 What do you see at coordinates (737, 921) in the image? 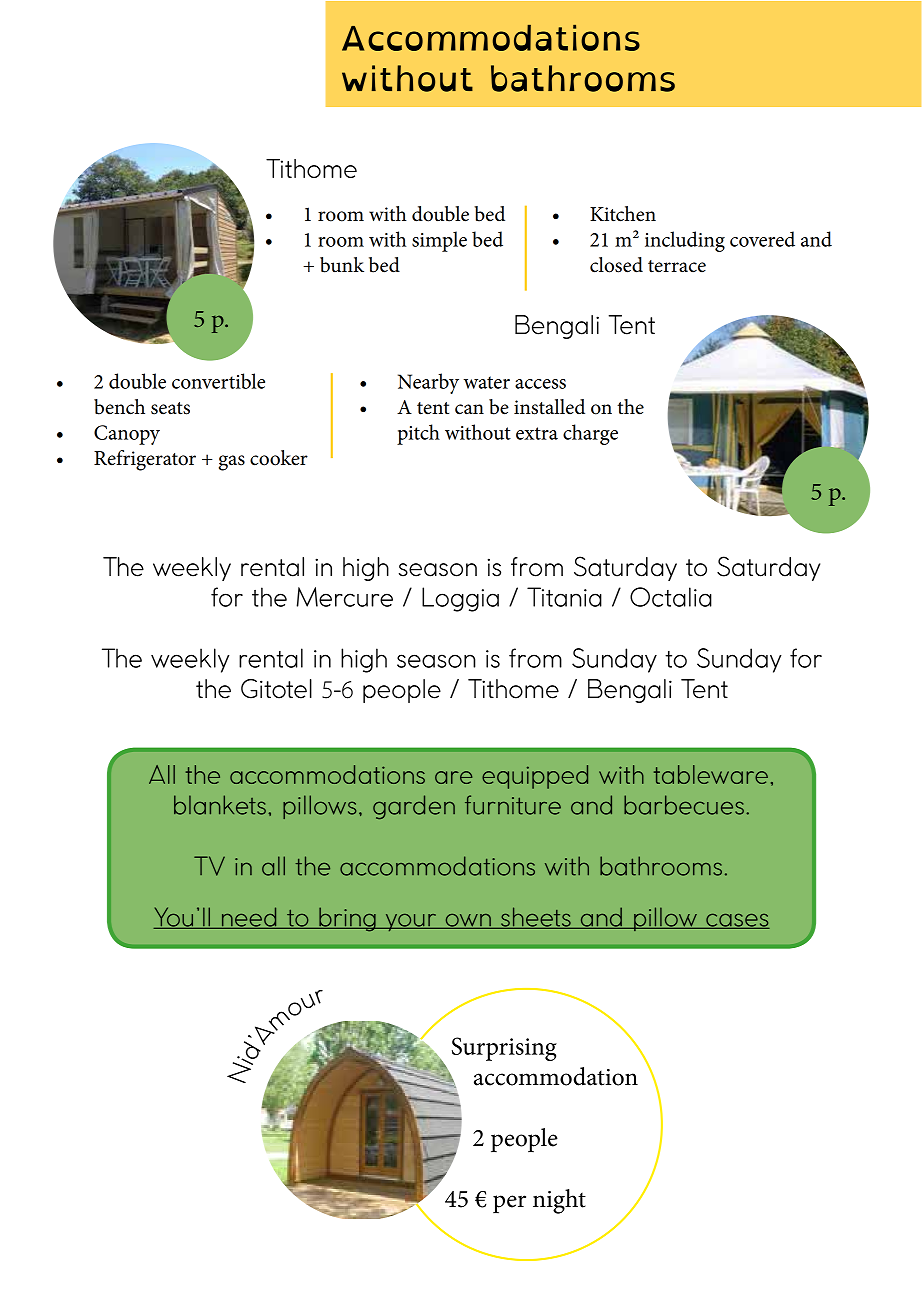
I see `cases` at bounding box center [737, 921].
